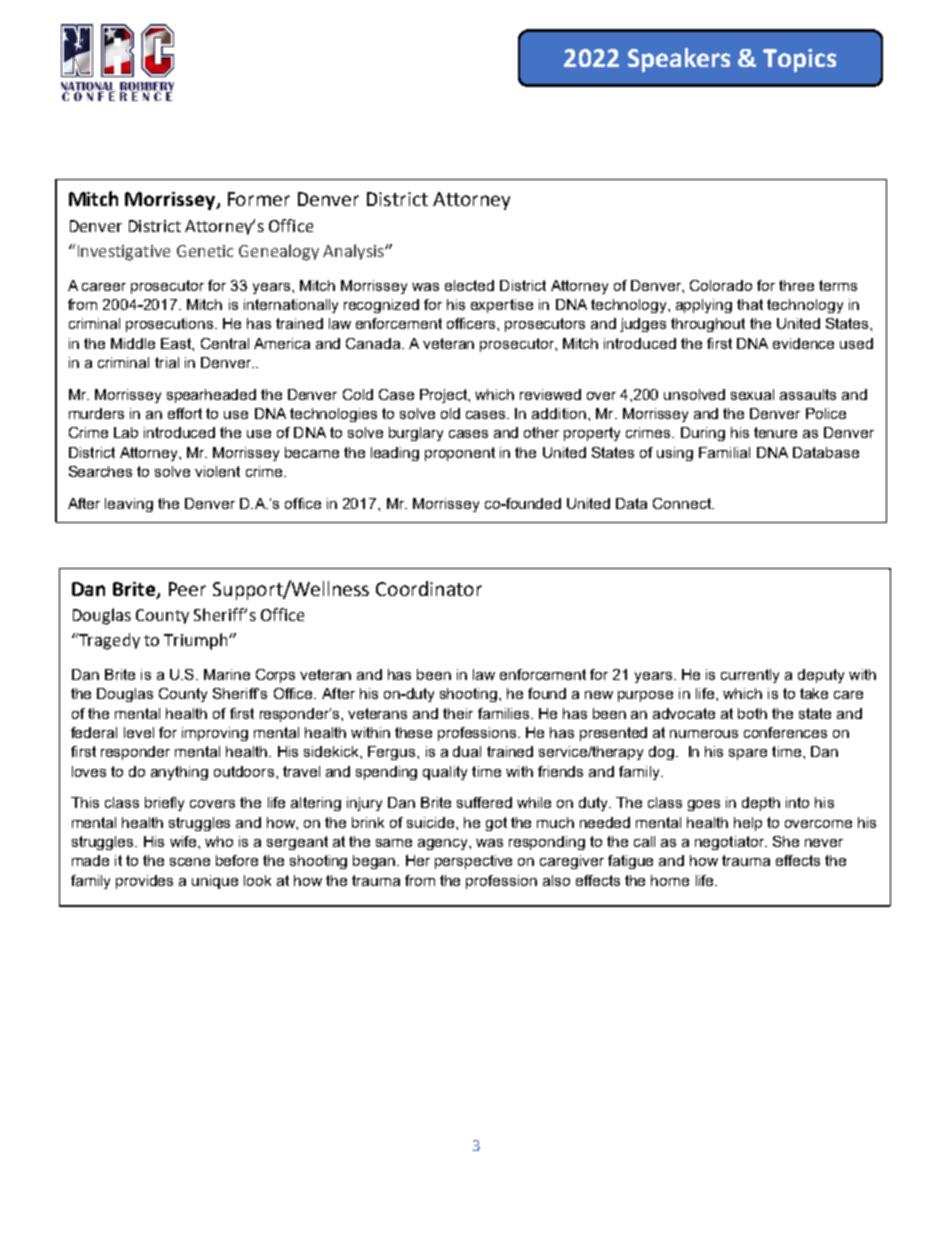 The height and width of the image is (1233, 952). Describe the element at coordinates (752, 394) in the image. I see `sexual` at that location.
